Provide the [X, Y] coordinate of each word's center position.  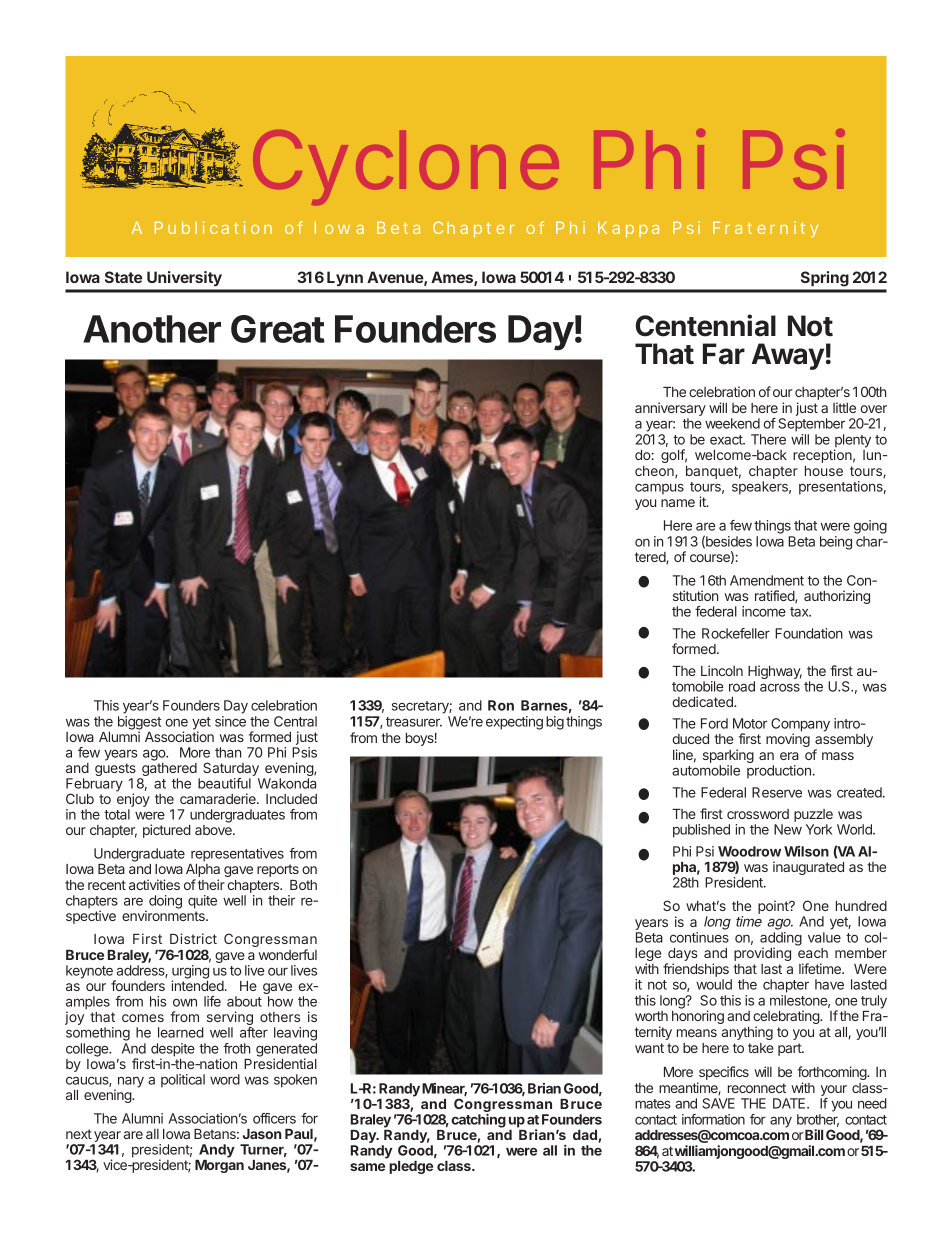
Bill [814, 1134]
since [230, 721]
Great [278, 329]
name [678, 503]
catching [478, 1121]
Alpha [203, 872]
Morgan [219, 1166]
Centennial [706, 325]
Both [303, 885]
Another [152, 329]
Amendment [767, 580]
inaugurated [808, 868]
